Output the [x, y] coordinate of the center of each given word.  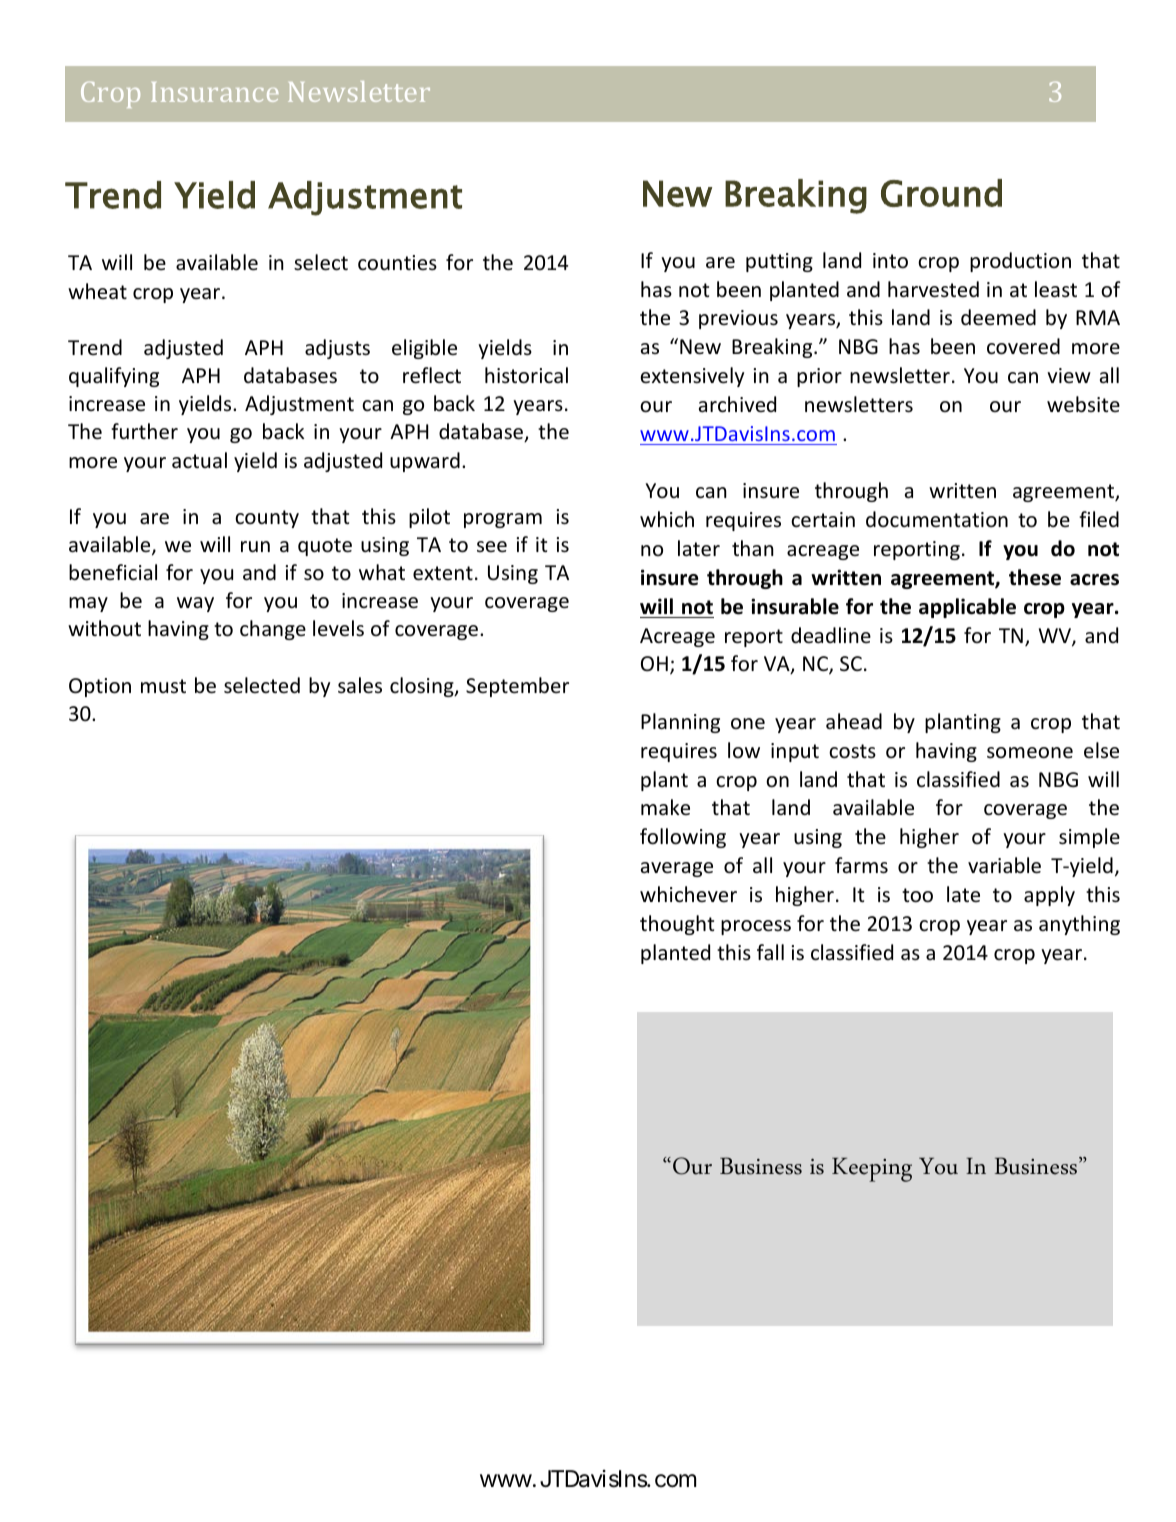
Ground [941, 193]
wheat [97, 291]
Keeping [872, 1170]
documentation [937, 519]
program [503, 520]
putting [779, 262]
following [683, 838]
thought [677, 925]
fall [770, 952]
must [163, 686]
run [255, 547]
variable [1004, 865]
